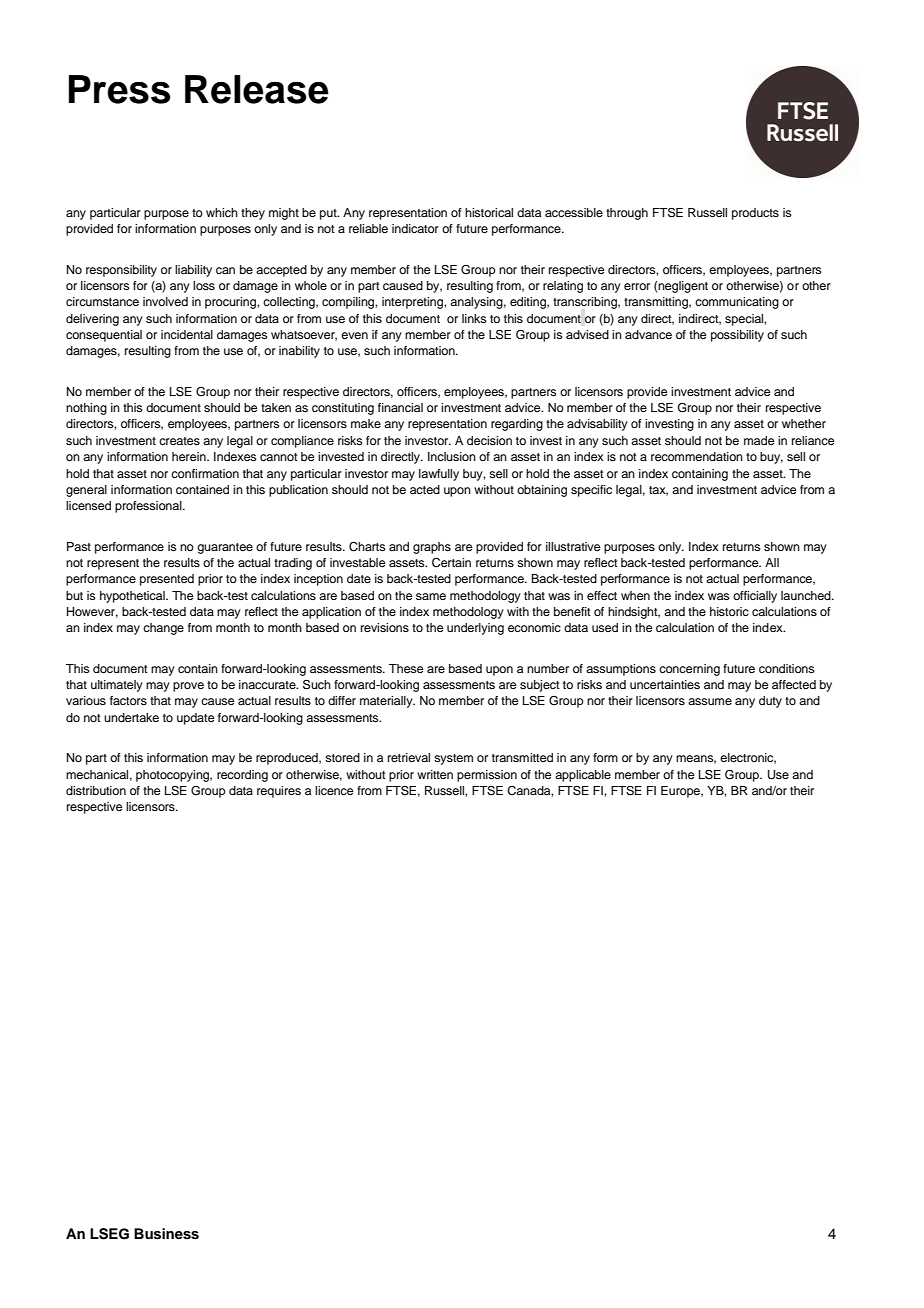 This screenshot has width=924, height=1308. Describe the element at coordinates (166, 1234) in the screenshot. I see `Business` at that location.
